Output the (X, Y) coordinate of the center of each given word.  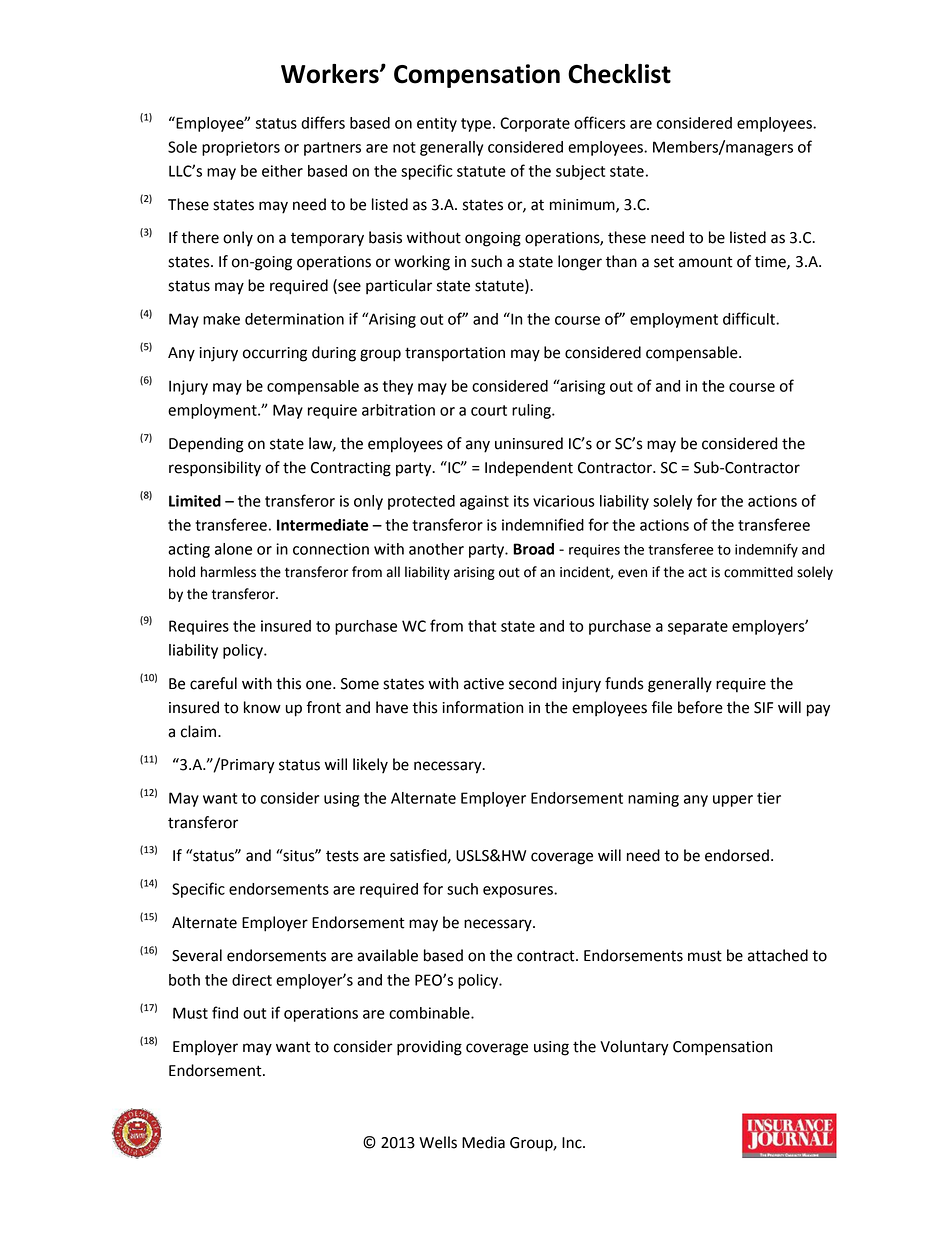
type (476, 125)
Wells (438, 1142)
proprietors (241, 148)
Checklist (619, 74)
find (225, 1012)
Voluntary (634, 1048)
